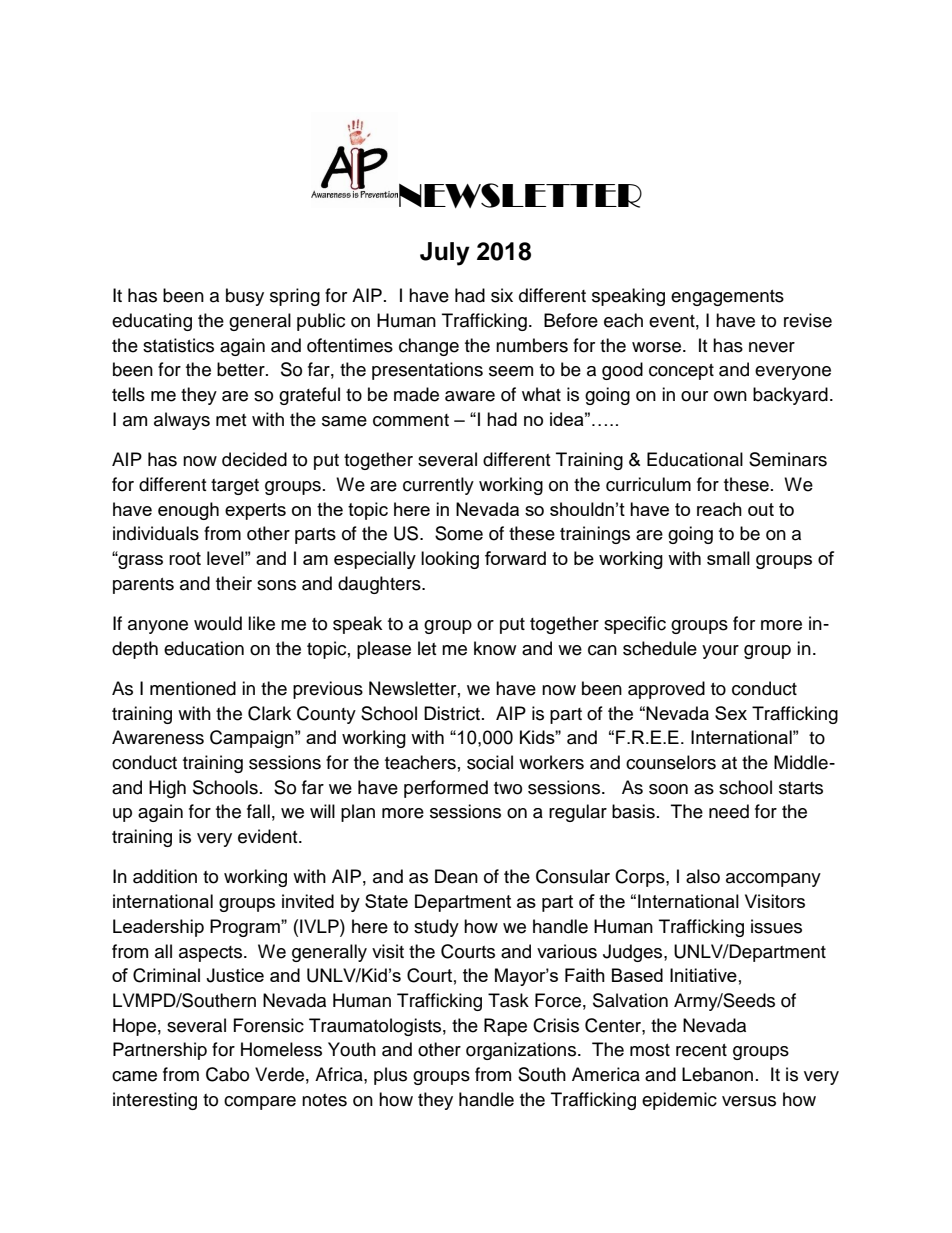  Describe the element at coordinates (727, 298) in the document. I see `engagements` at that location.
